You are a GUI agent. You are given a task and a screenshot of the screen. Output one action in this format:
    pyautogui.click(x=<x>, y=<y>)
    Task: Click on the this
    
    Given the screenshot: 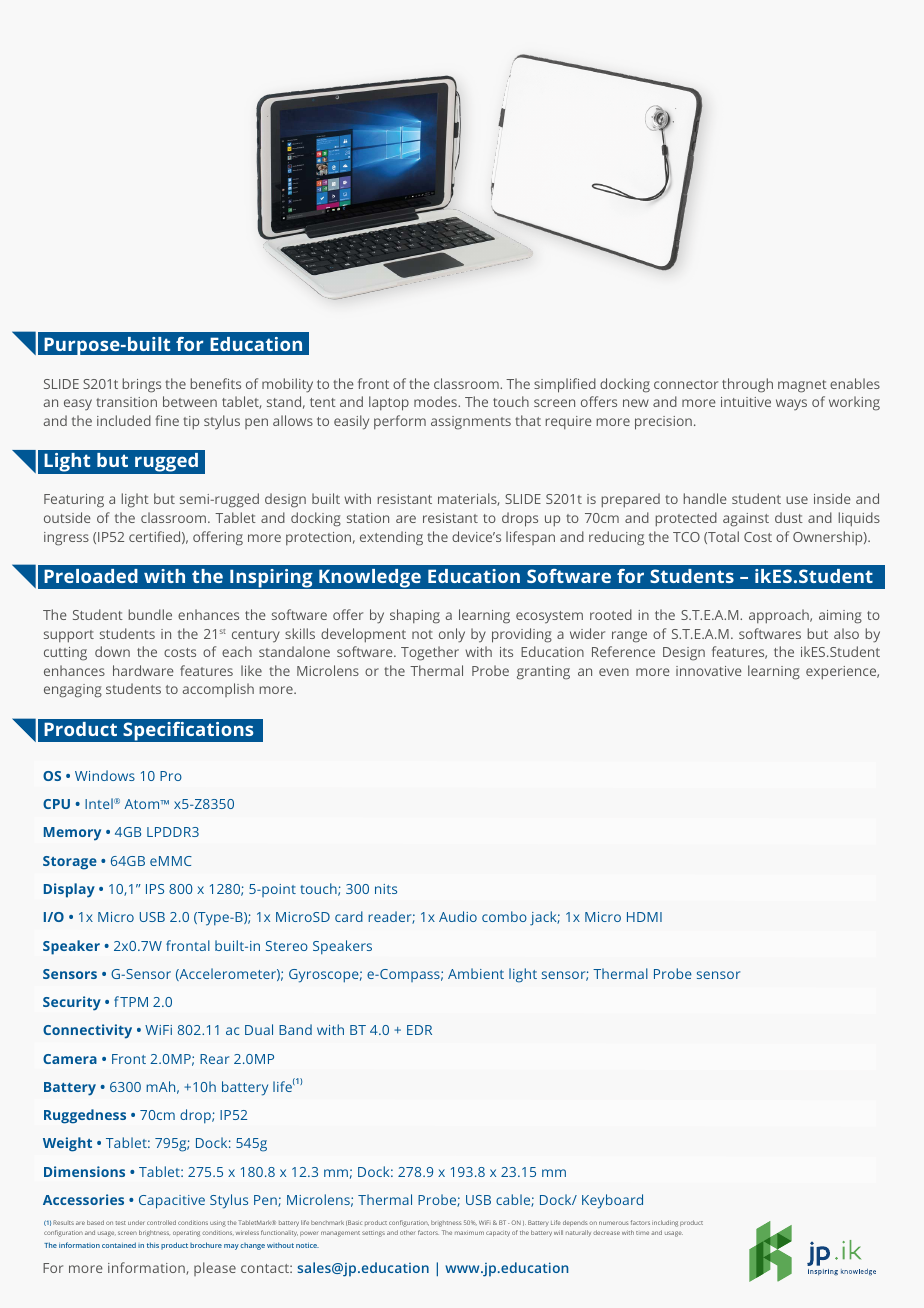 What is the action you would take?
    pyautogui.click(x=153, y=1245)
